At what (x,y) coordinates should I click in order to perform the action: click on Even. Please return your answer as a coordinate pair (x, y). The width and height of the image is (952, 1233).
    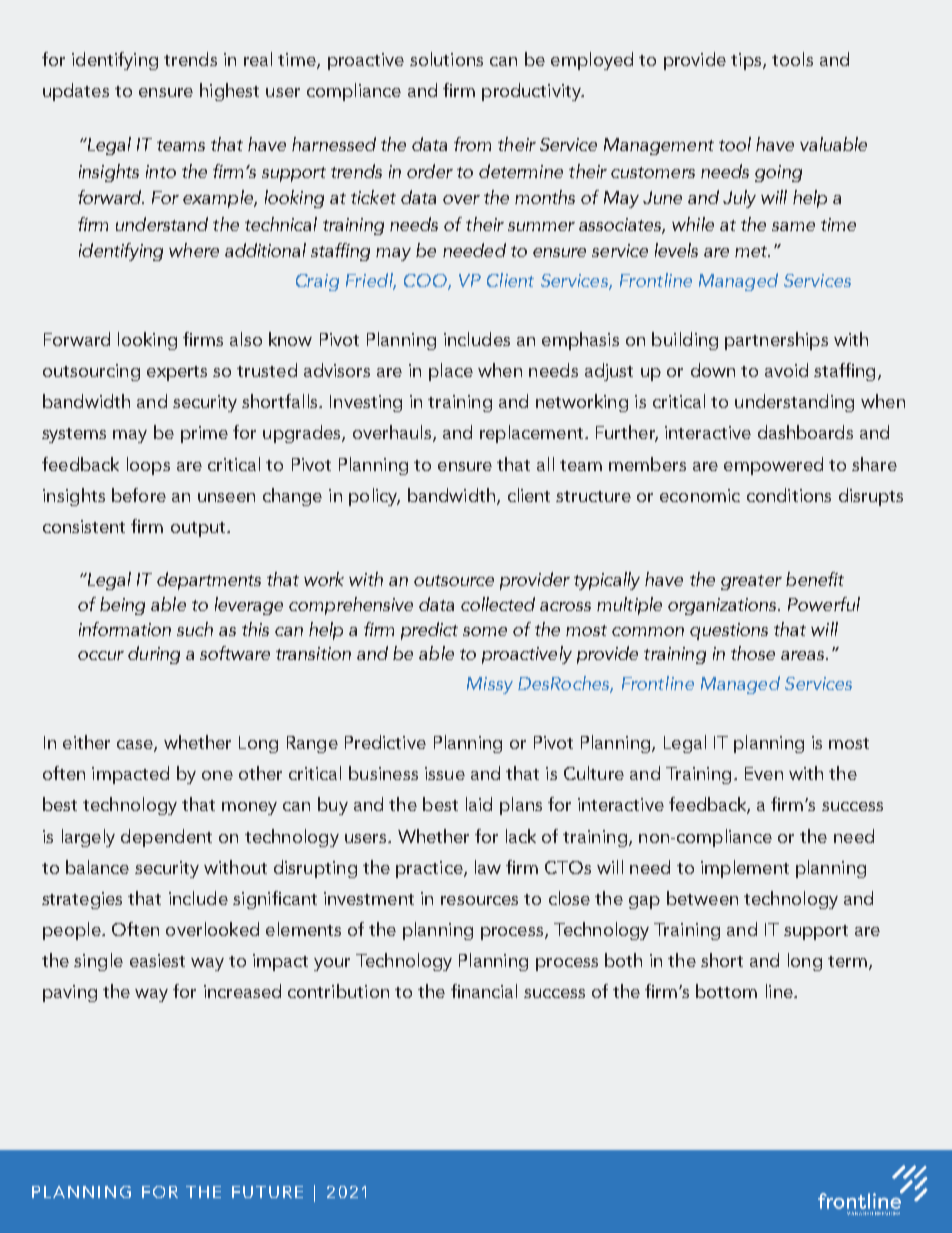
    Looking at the image, I should click on (764, 773).
